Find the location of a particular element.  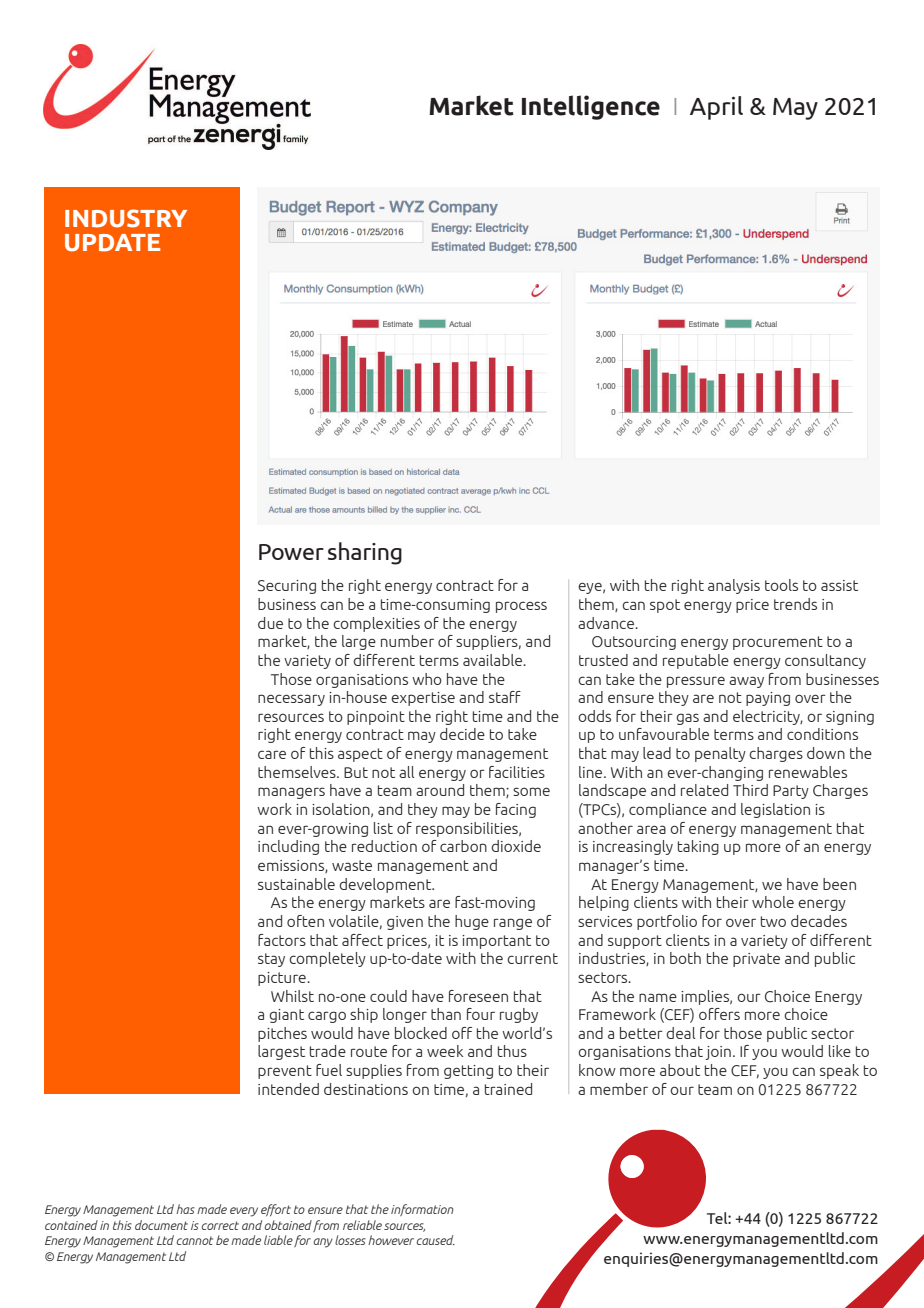

sharing is located at coordinates (365, 553).
